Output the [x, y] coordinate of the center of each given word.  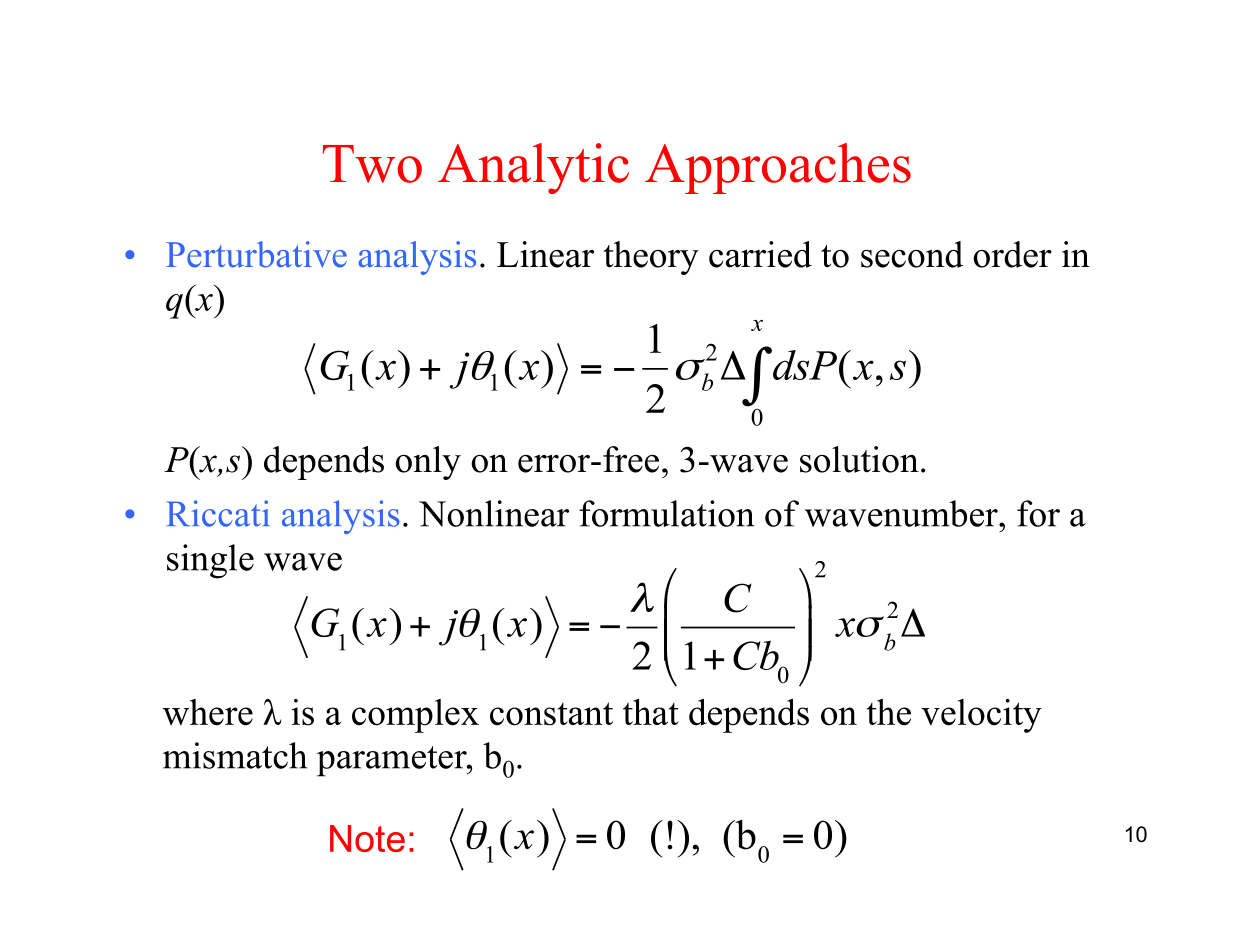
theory [651, 258]
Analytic [533, 168]
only [428, 463]
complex [415, 716]
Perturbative [256, 254]
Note [367, 838]
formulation [667, 513]
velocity [981, 716]
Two [372, 164]
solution [859, 459]
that [651, 712]
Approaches [778, 168]
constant [551, 714]
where [207, 712]
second [912, 254]
